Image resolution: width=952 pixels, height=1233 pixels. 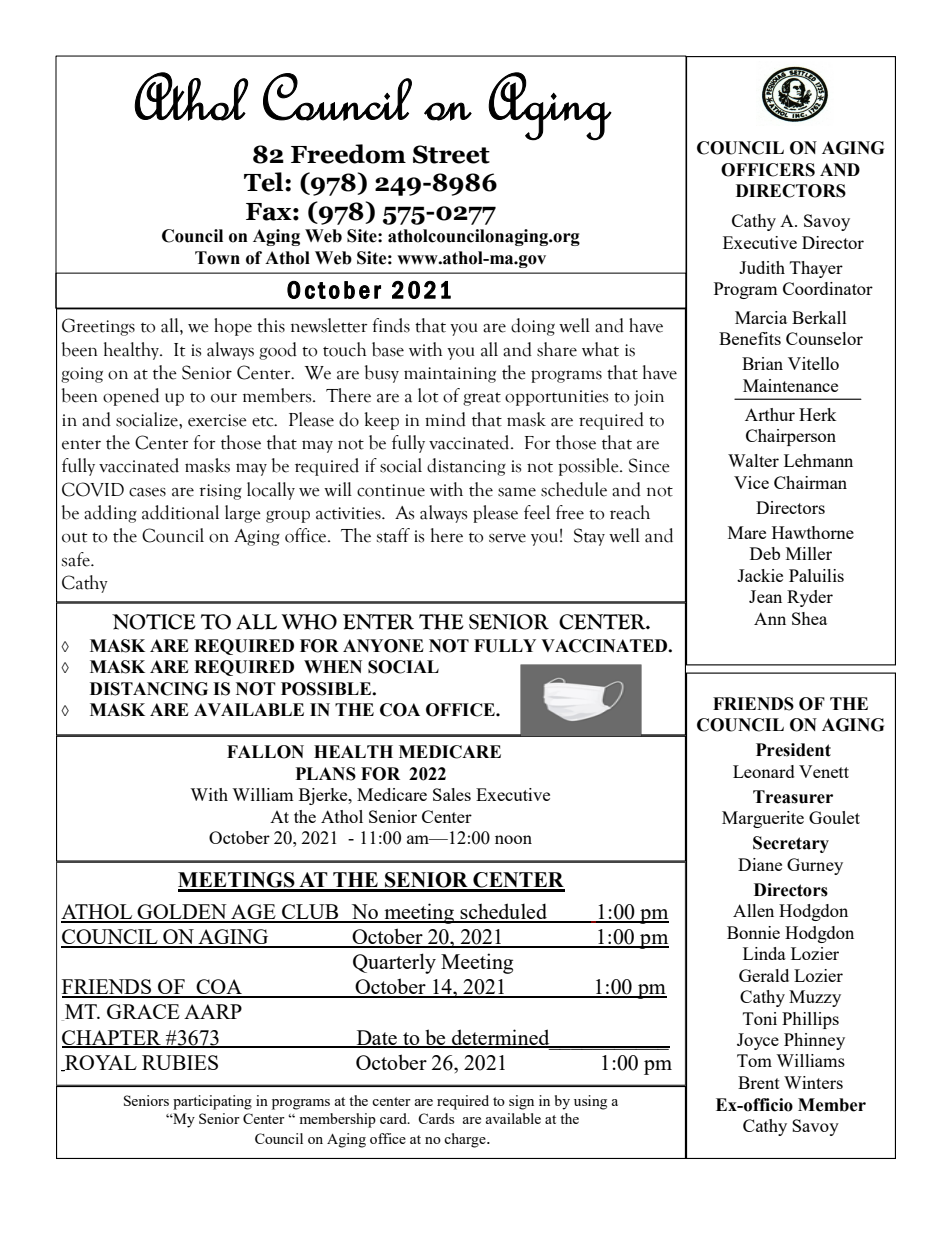 I want to click on GOLDEN, so click(x=182, y=913).
